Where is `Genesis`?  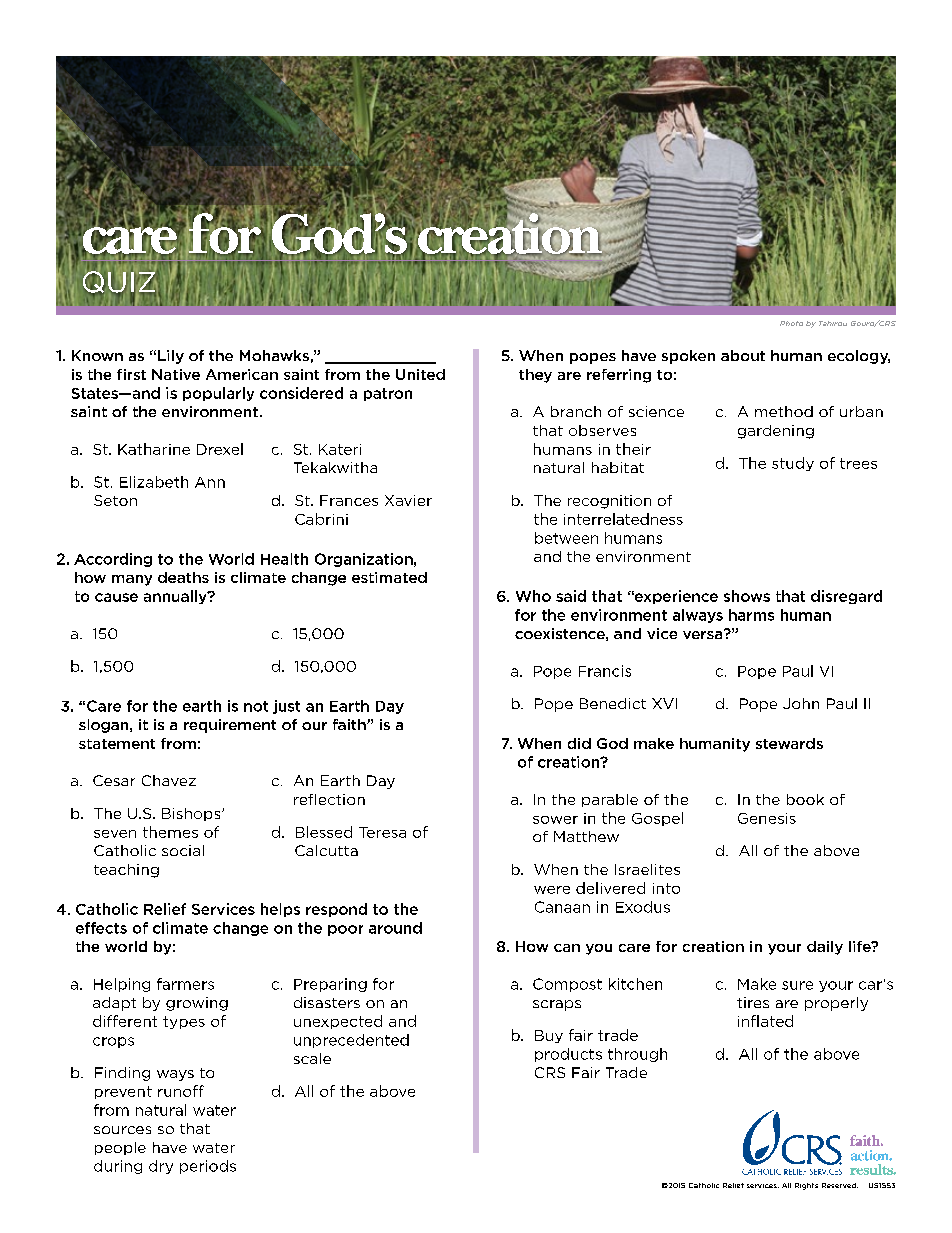 Genesis is located at coordinates (767, 818).
